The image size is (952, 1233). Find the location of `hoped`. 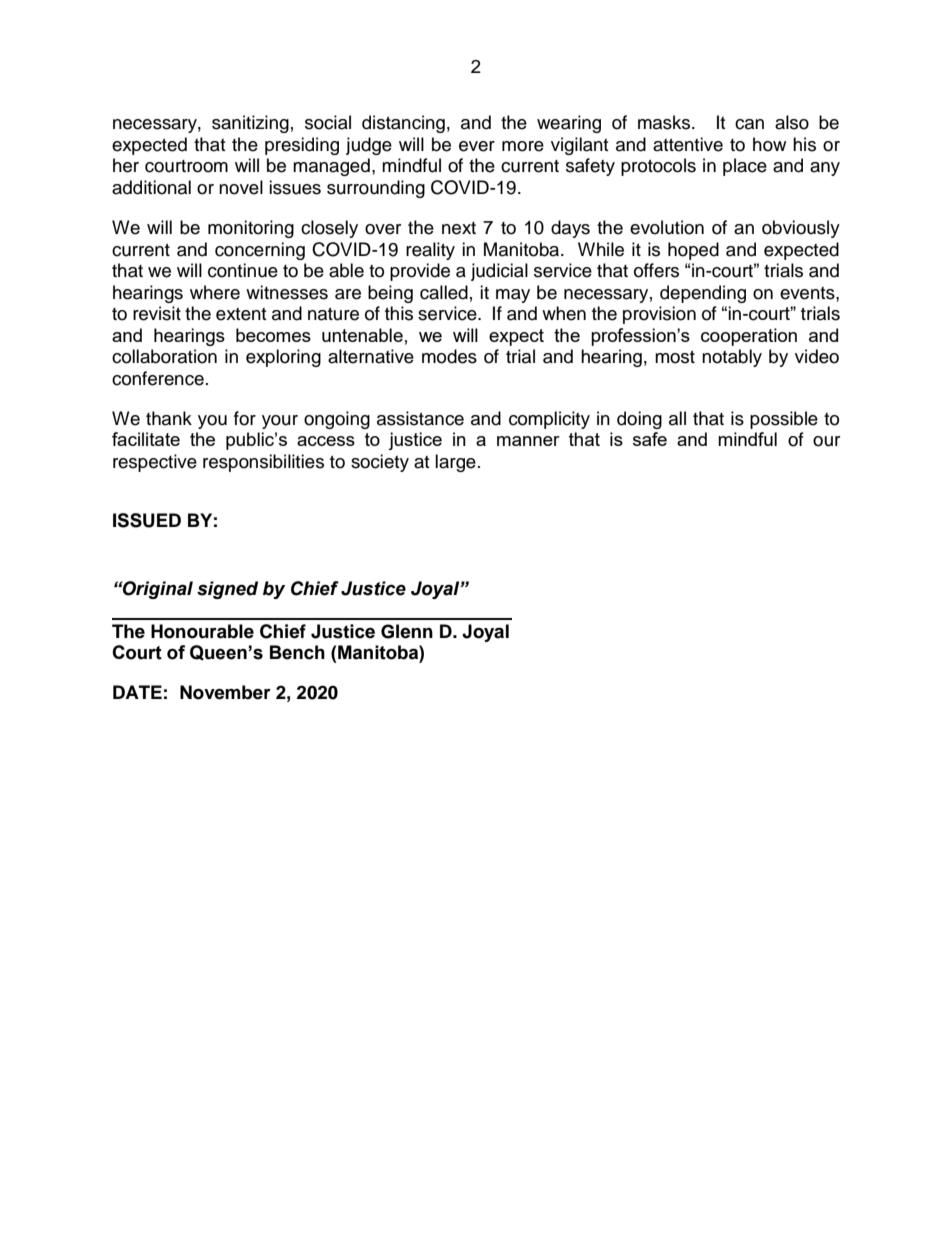

hoped is located at coordinates (693, 251).
